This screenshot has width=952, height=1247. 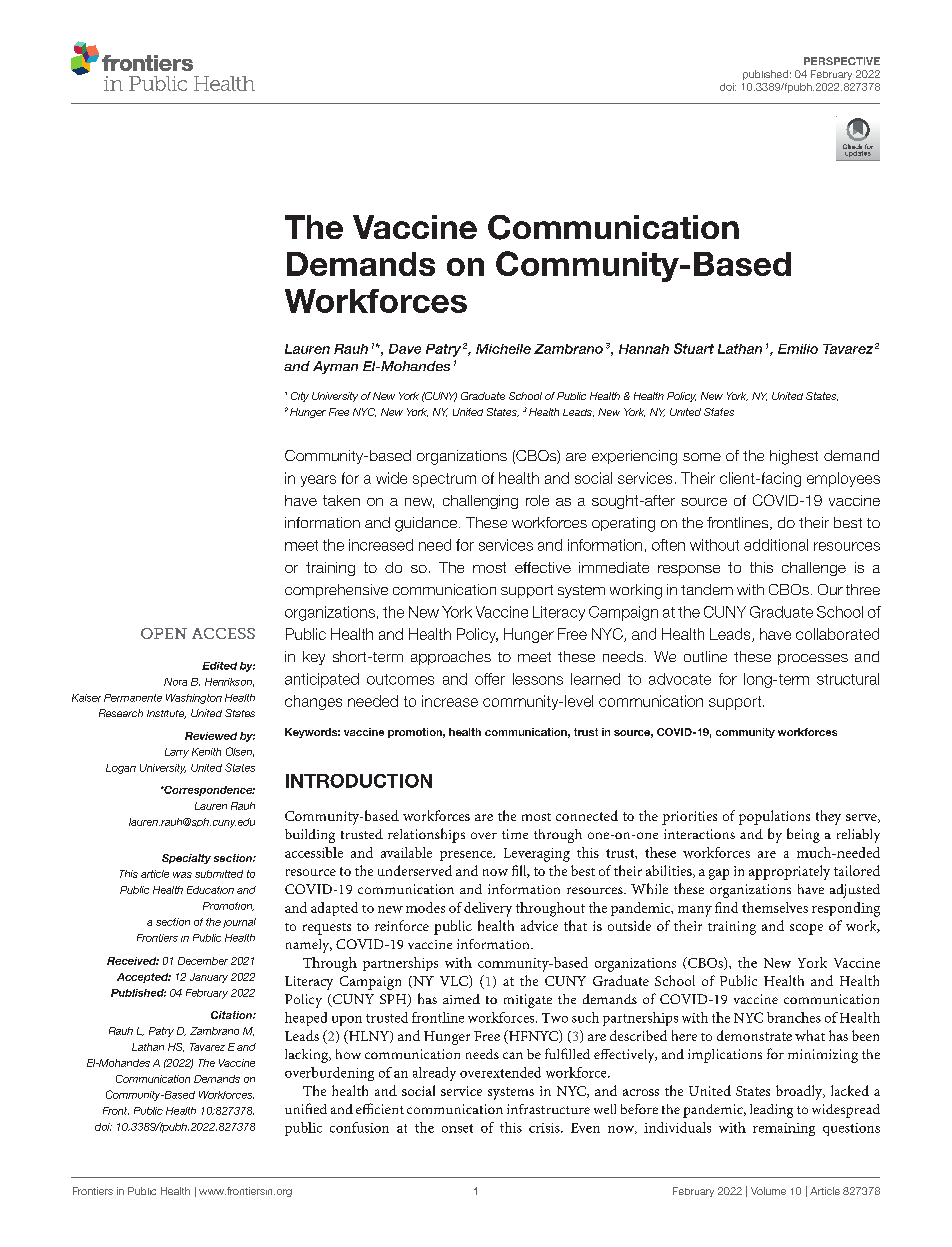 What do you see at coordinates (488, 909) in the screenshot?
I see `delivery` at bounding box center [488, 909].
